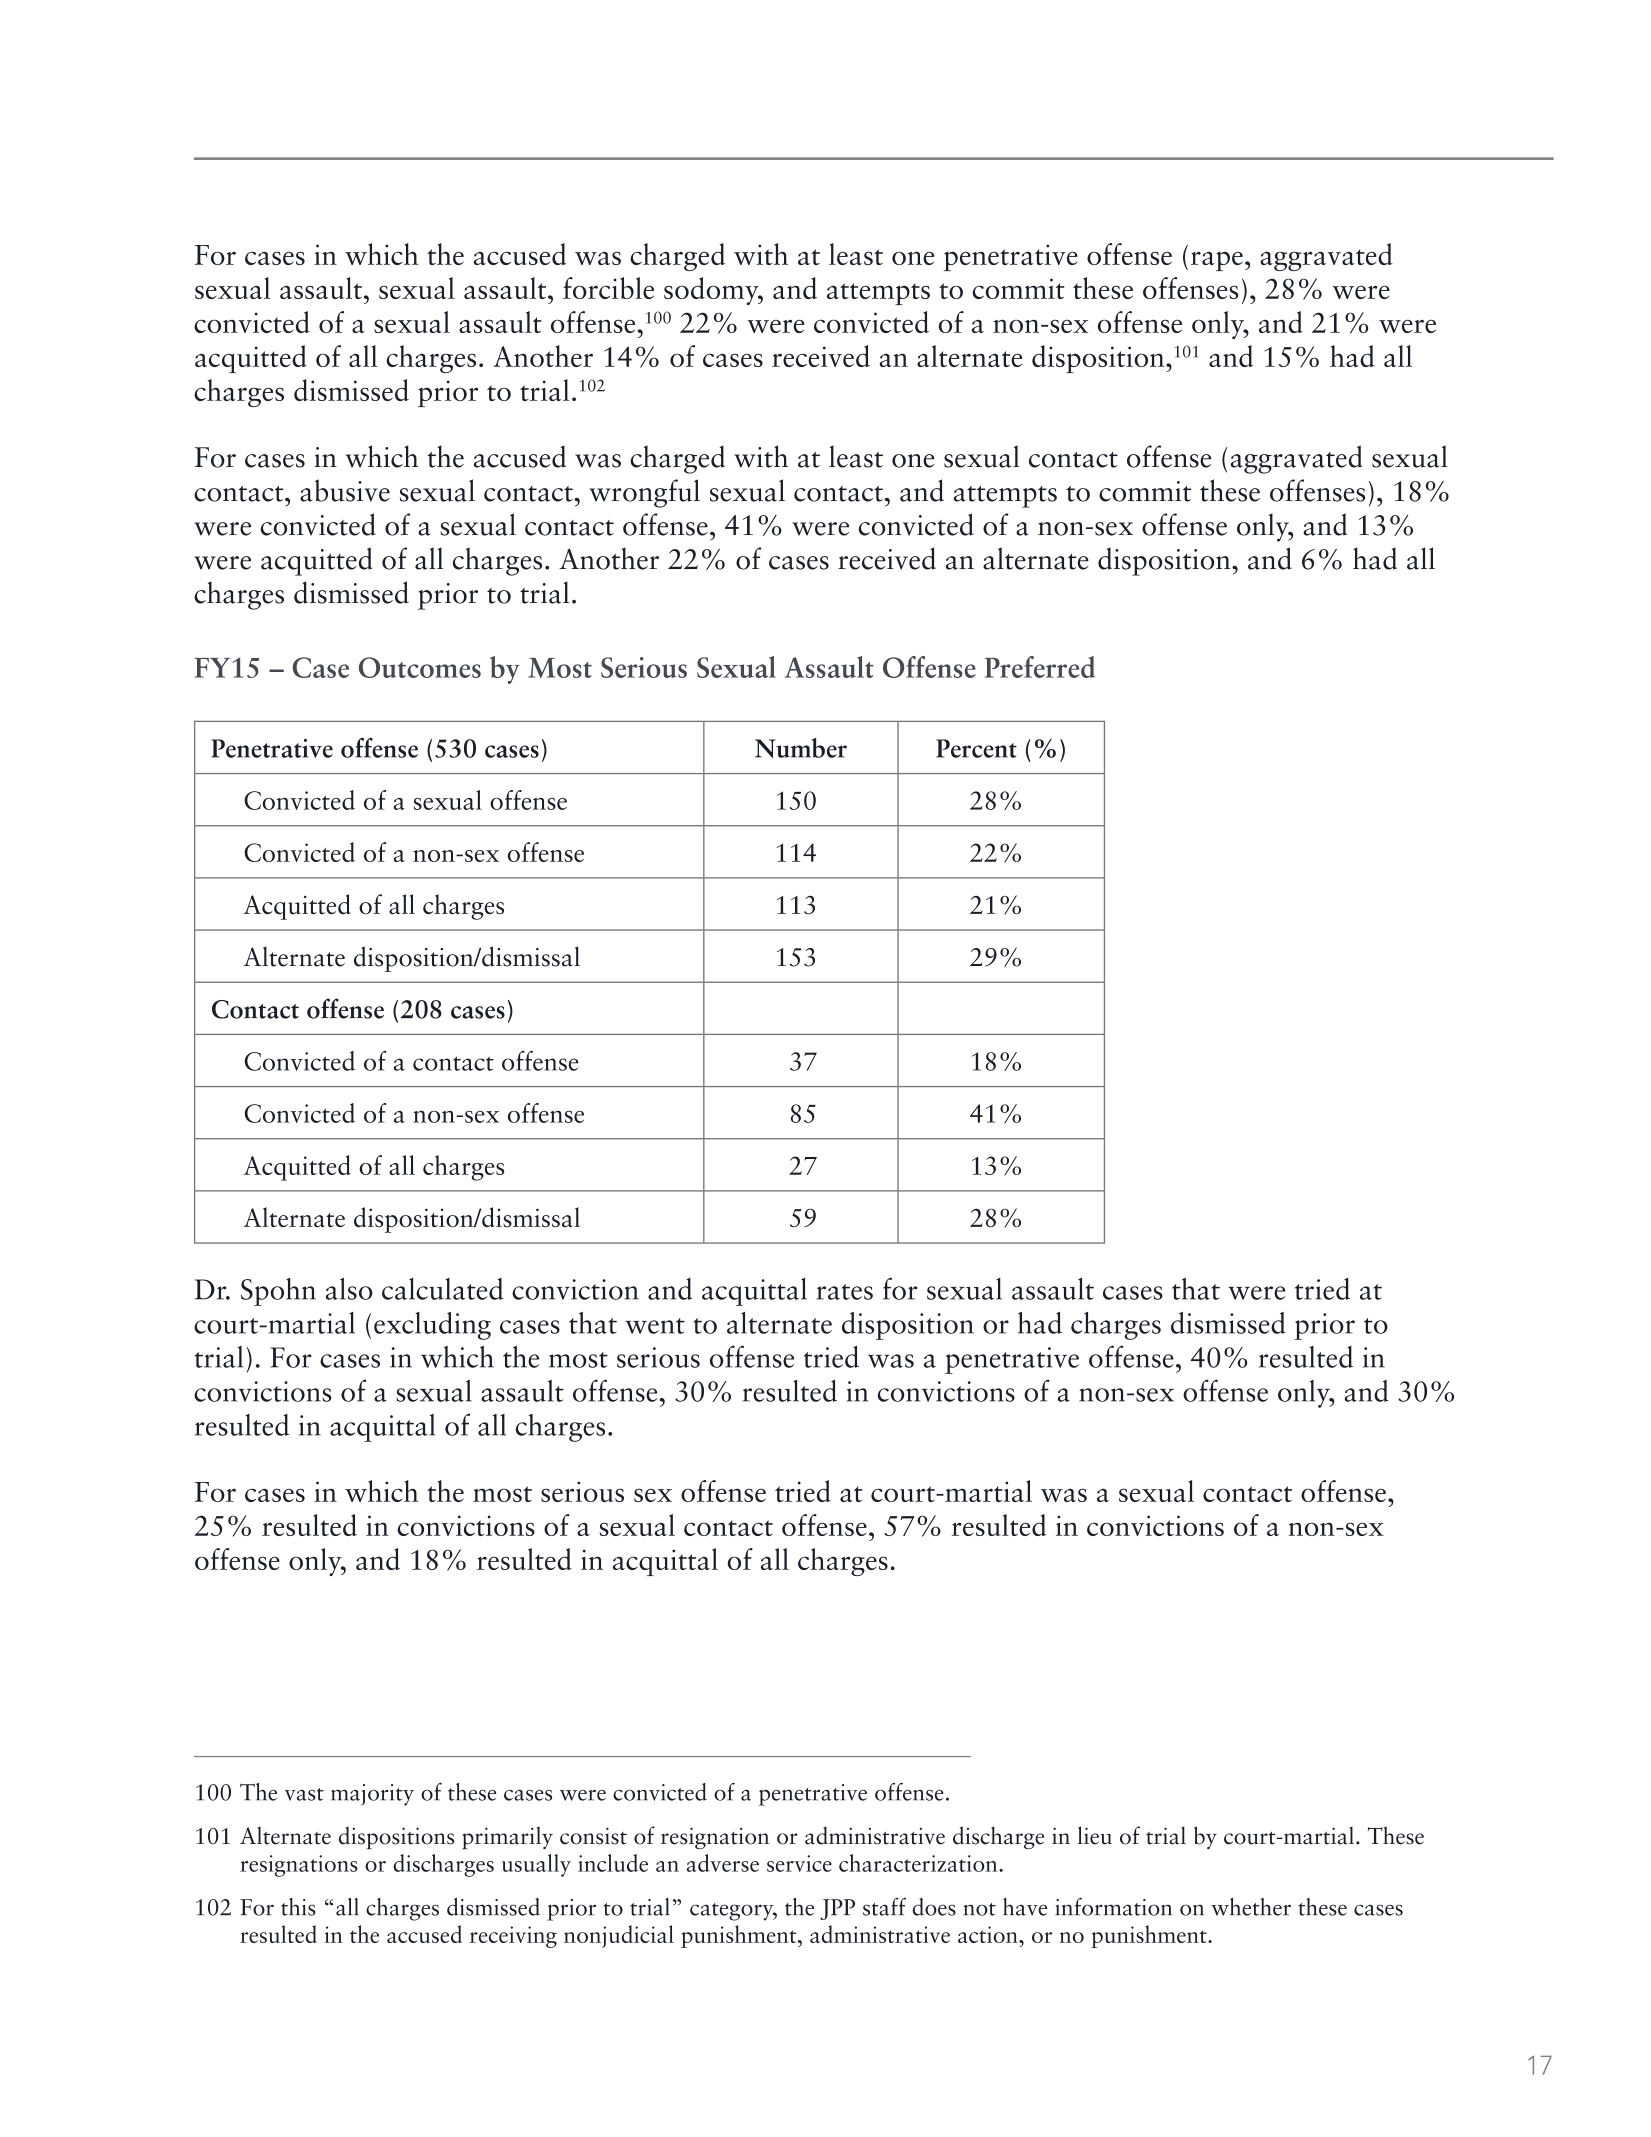 This image has width=1651, height=2137. What do you see at coordinates (799, 1863) in the image?
I see `service` at bounding box center [799, 1863].
